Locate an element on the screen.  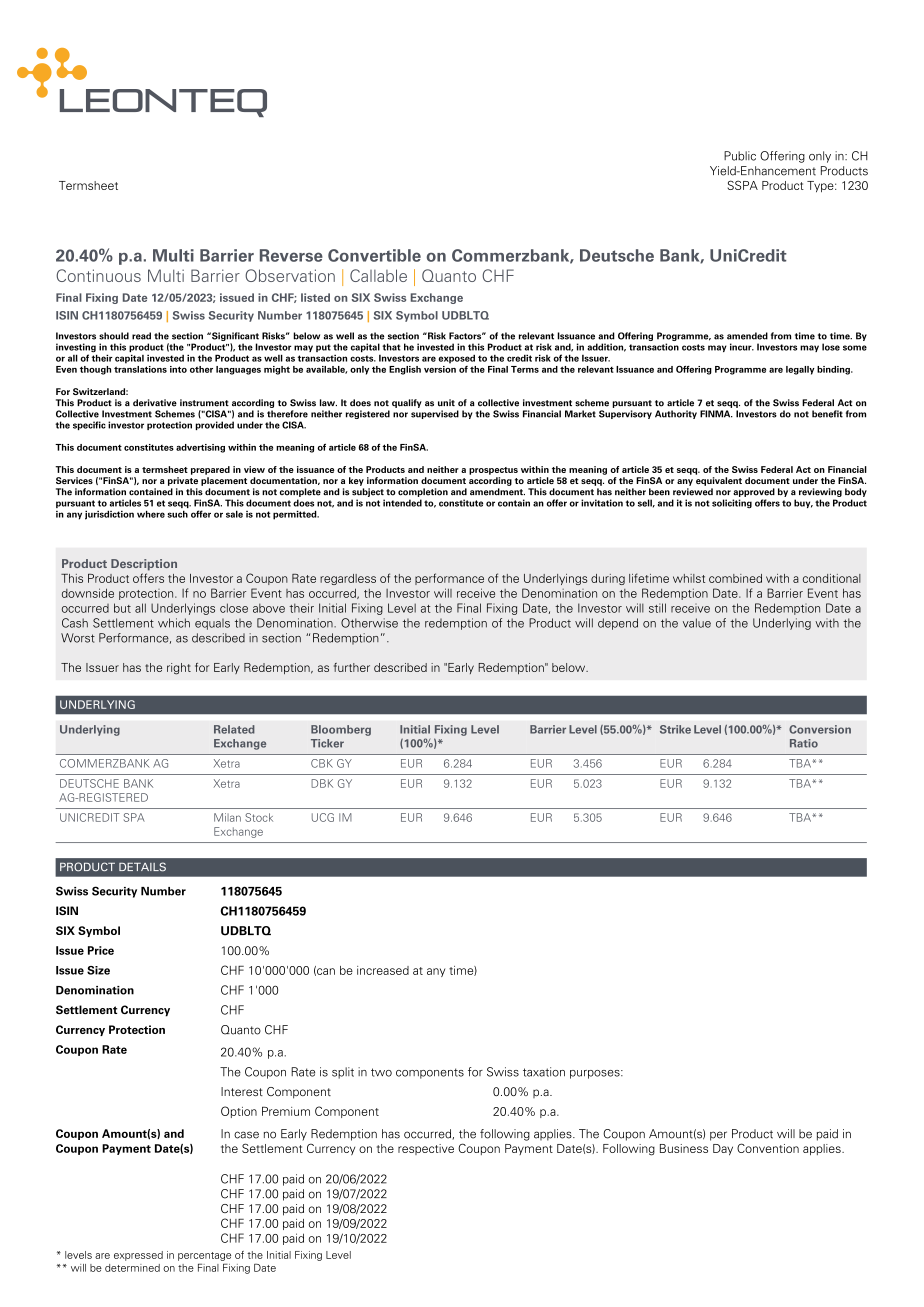
Convertible is located at coordinates (374, 255).
